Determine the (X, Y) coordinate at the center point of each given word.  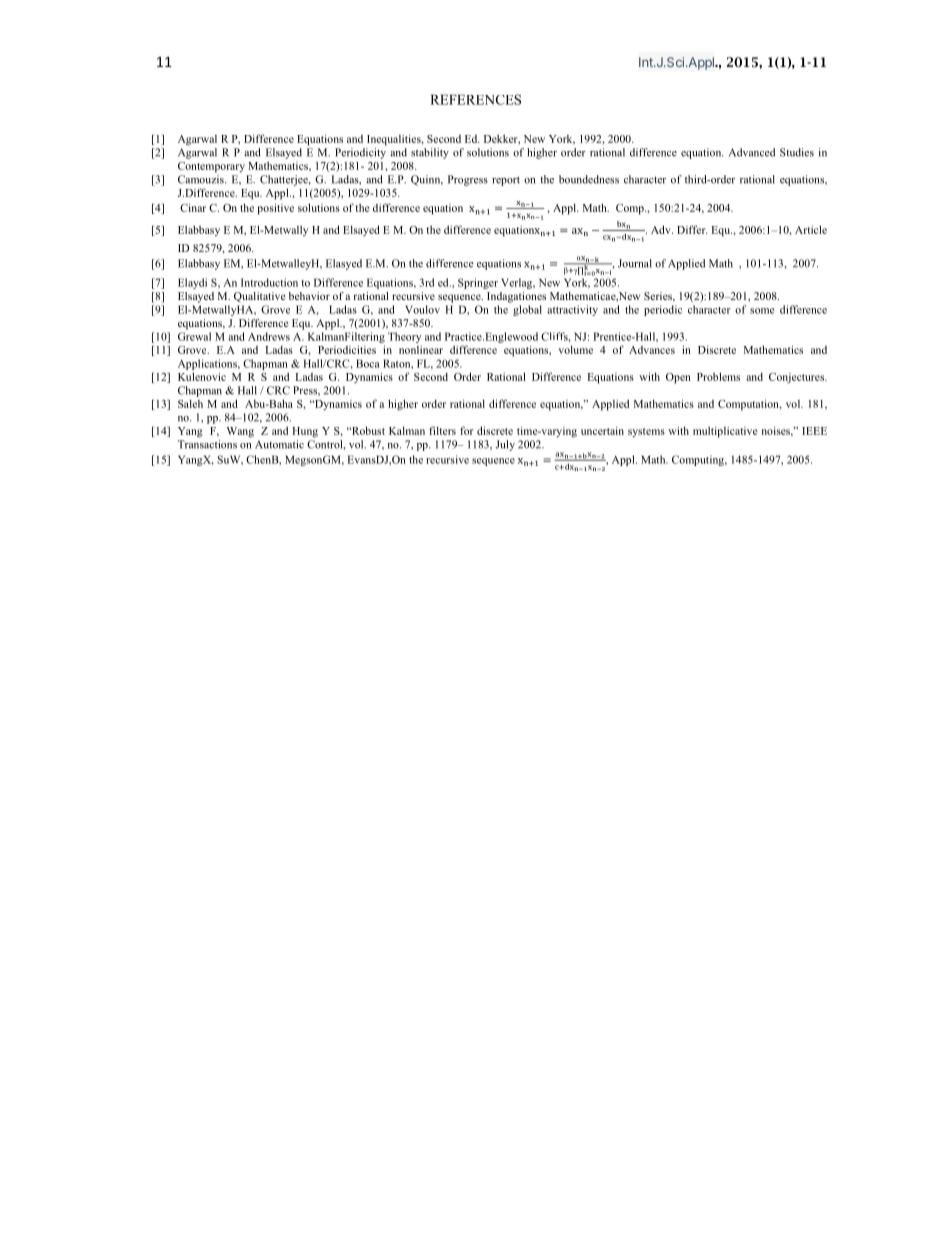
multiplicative (725, 432)
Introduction (269, 282)
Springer (478, 283)
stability (430, 153)
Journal (635, 263)
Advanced (752, 152)
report (506, 181)
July (505, 445)
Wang (240, 432)
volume (575, 349)
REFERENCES (475, 99)
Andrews (269, 336)
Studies (797, 152)
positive (275, 209)
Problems (718, 376)
